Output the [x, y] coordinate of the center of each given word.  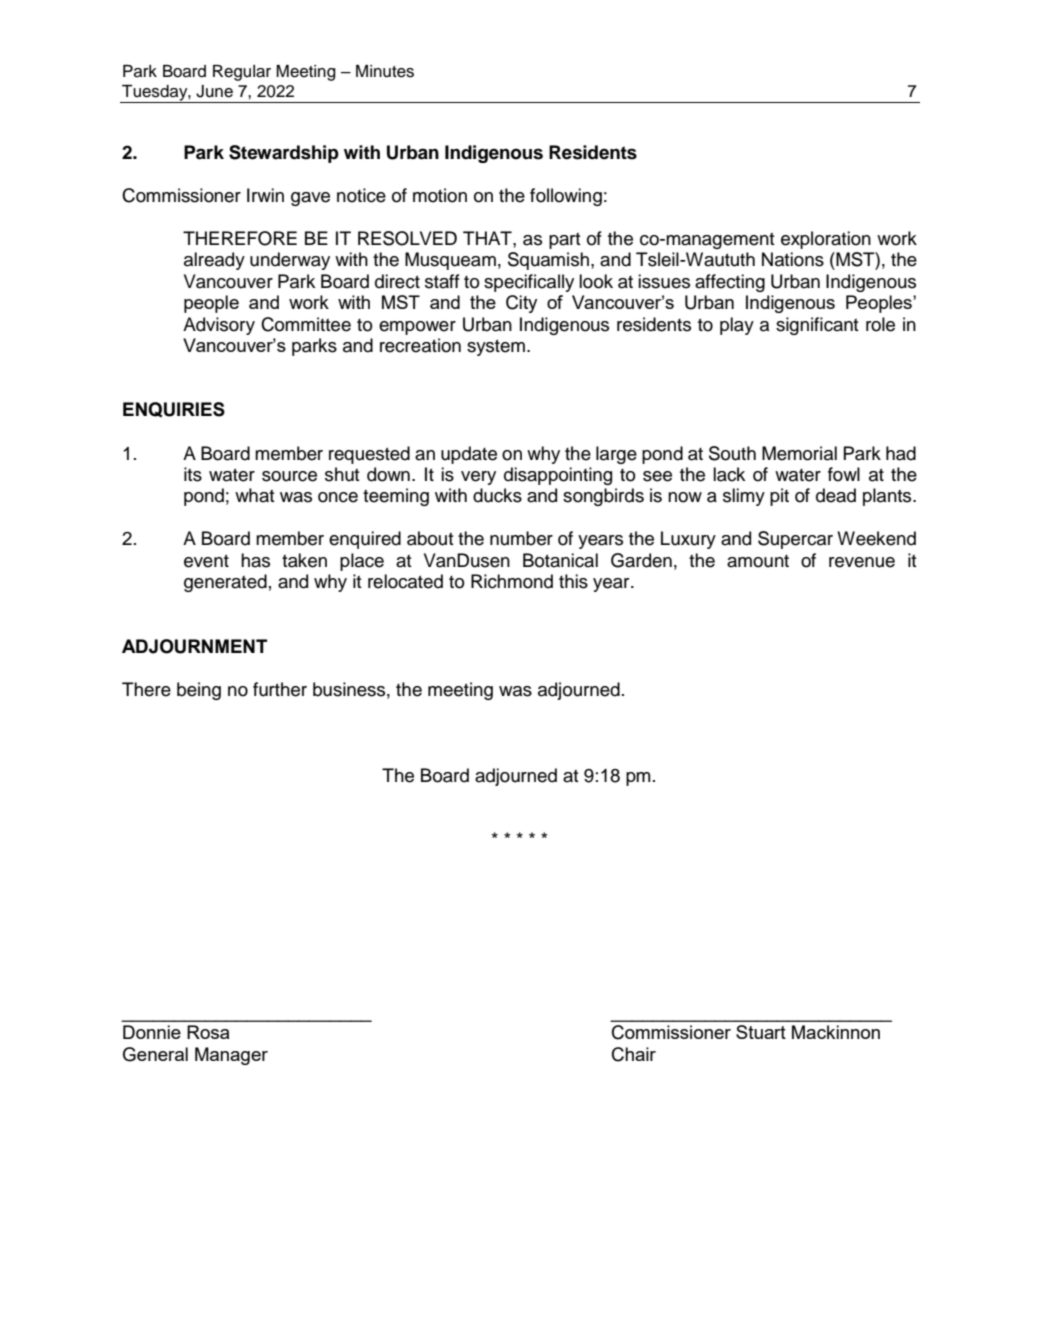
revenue [862, 562]
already [214, 261]
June [214, 91]
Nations [793, 259]
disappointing [558, 476]
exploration [826, 240]
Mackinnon [836, 1032]
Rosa [208, 1032]
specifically [529, 283]
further [280, 689]
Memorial [799, 453]
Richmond [512, 581]
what [255, 495]
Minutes [385, 71]
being [199, 691]
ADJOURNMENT [194, 646]
